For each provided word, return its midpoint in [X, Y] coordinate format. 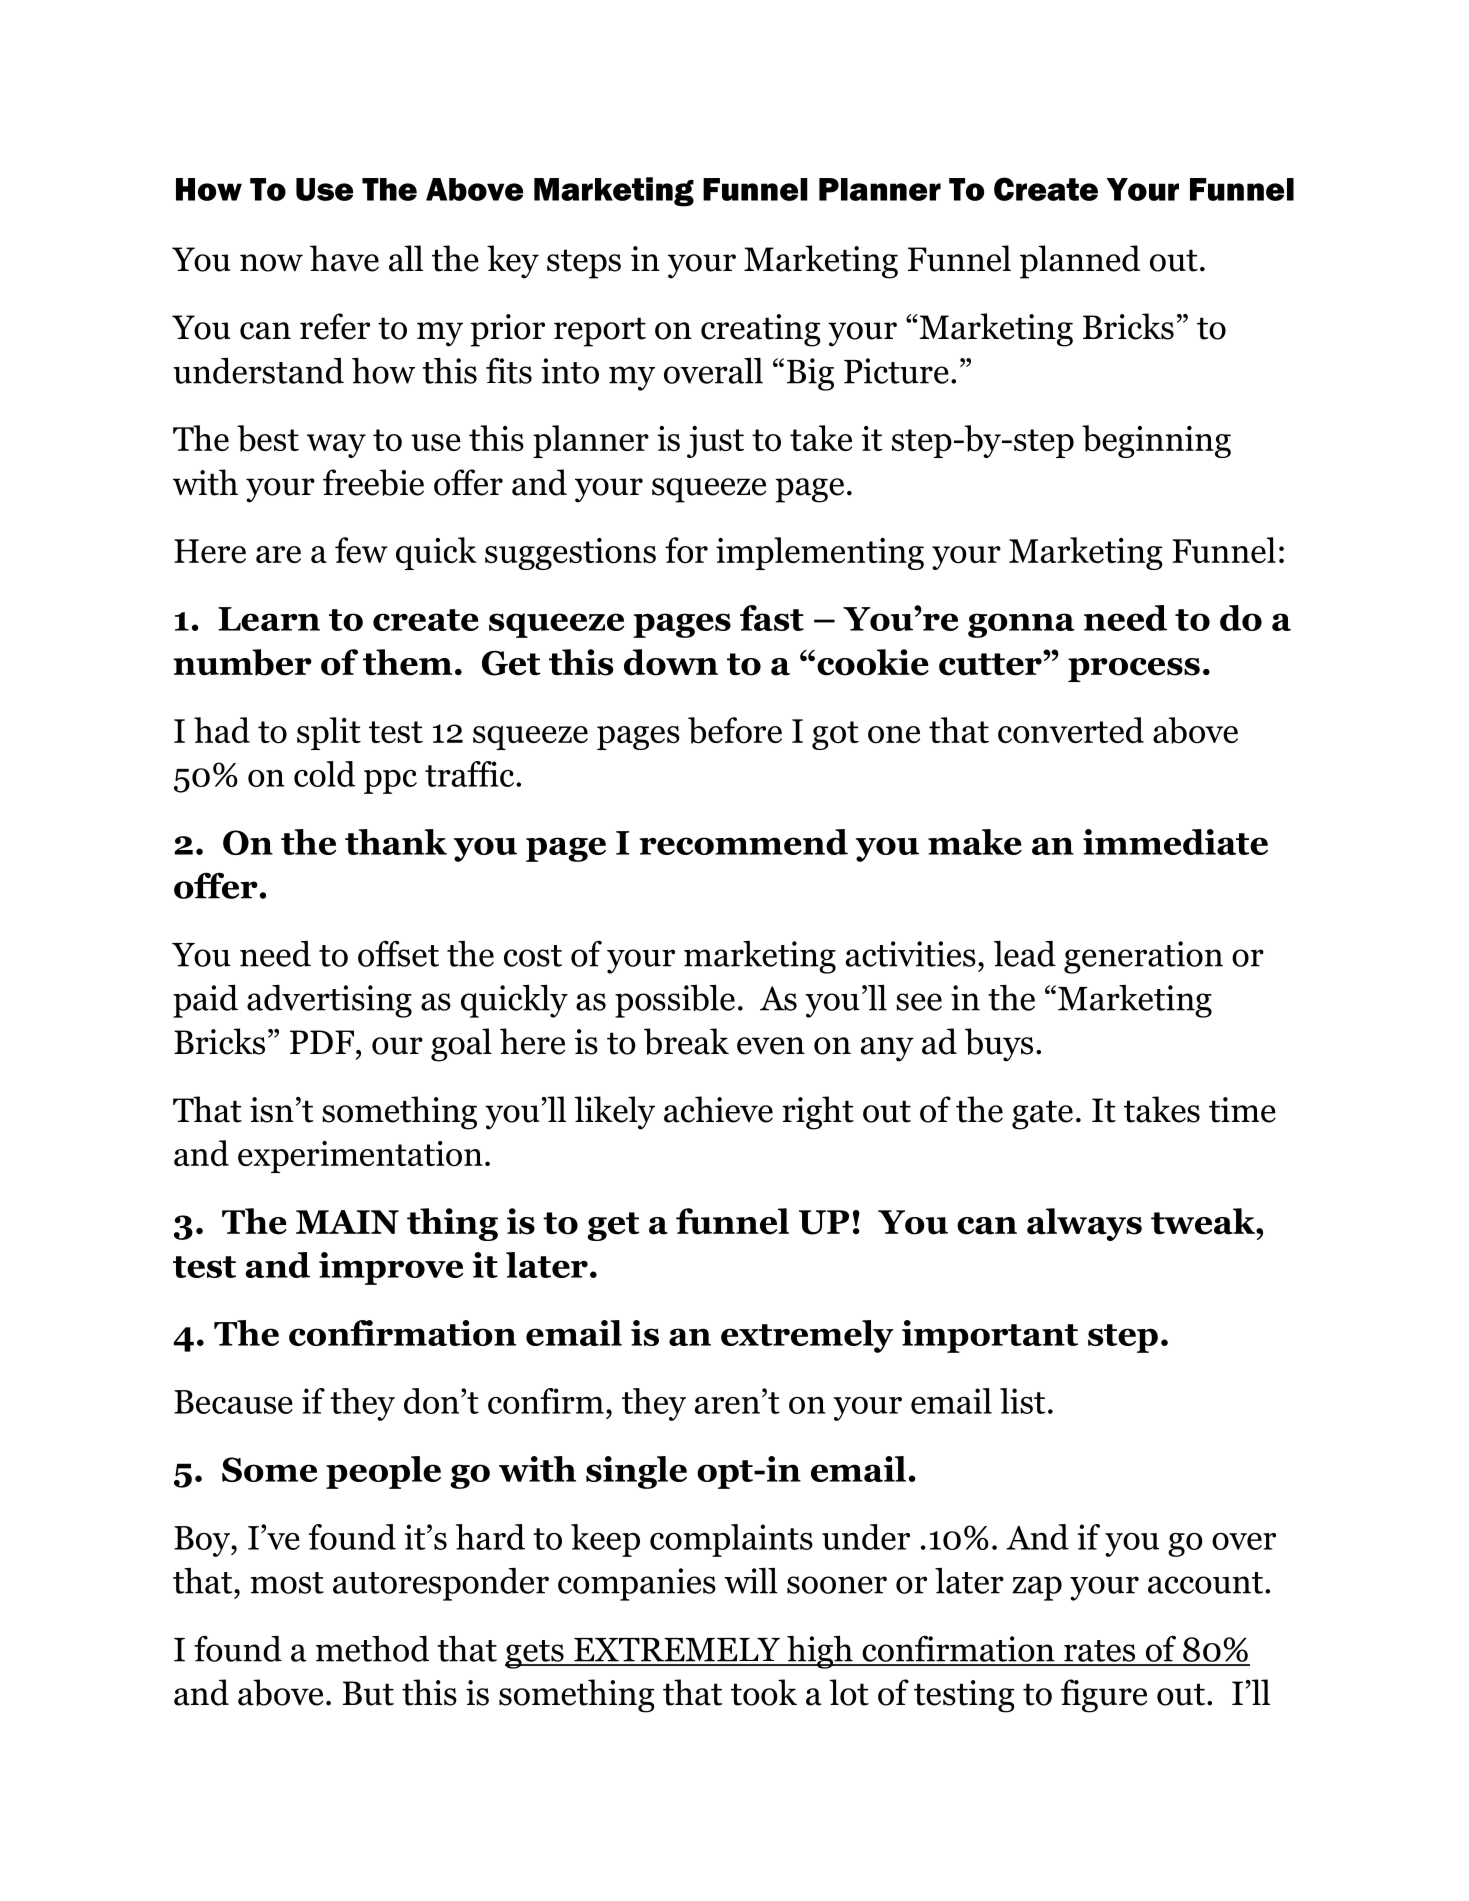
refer [335, 326]
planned [1080, 262]
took [764, 1692]
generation [1143, 957]
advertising [329, 1001]
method [372, 1649]
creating [761, 330]
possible [675, 1001]
